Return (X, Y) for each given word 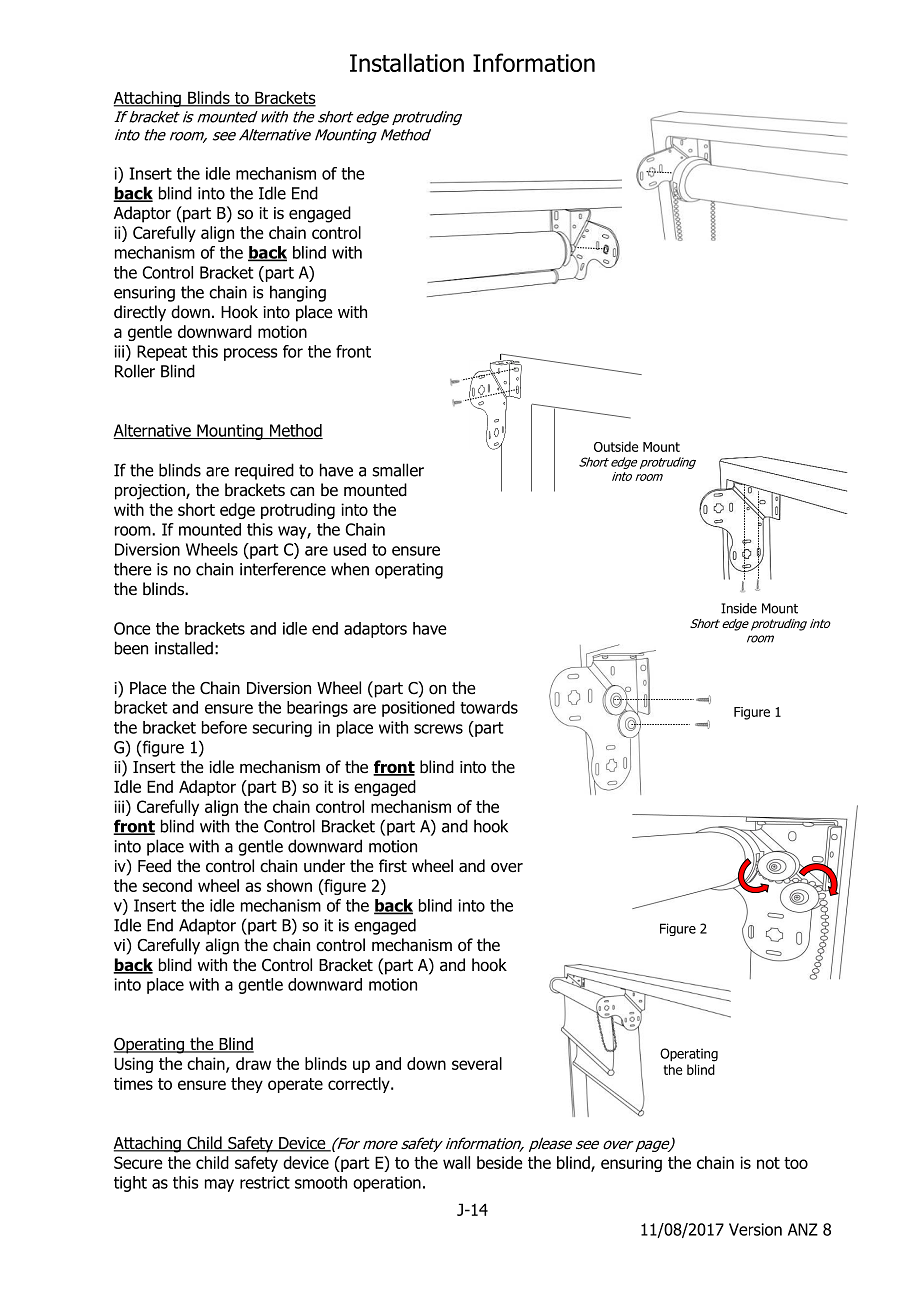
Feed (154, 866)
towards (489, 707)
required (264, 471)
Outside (616, 446)
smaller (398, 470)
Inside (739, 608)
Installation (407, 62)
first (393, 866)
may (219, 1185)
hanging (298, 293)
